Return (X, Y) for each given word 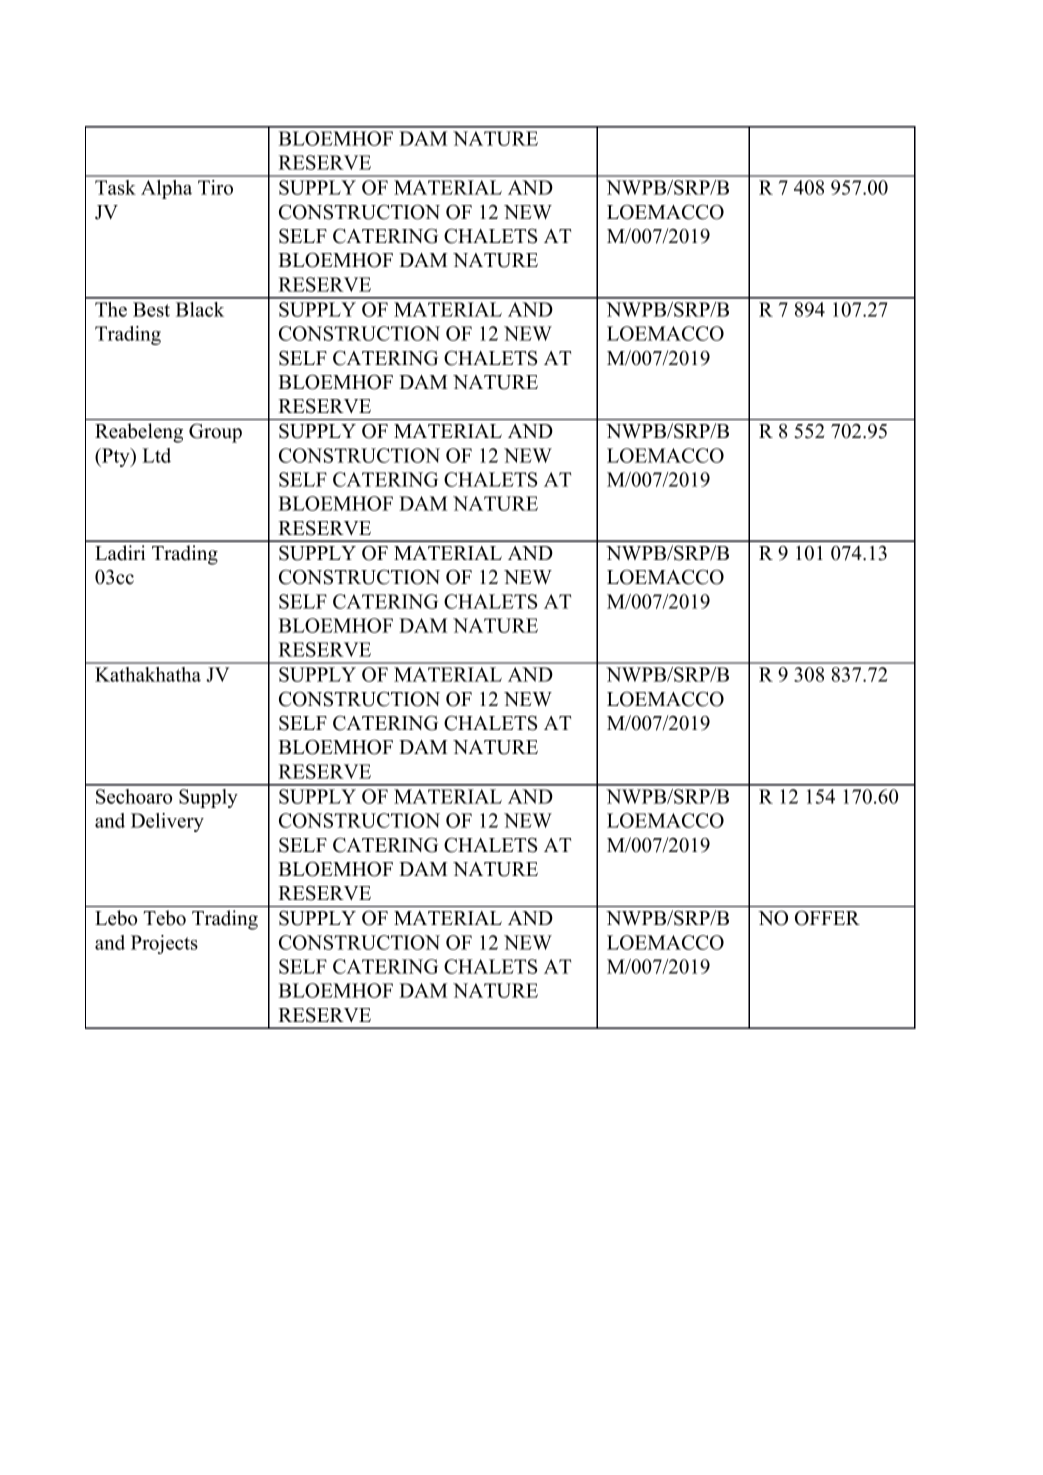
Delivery (167, 822)
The (111, 309)
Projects (164, 944)
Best (151, 309)
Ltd (156, 455)
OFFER (827, 918)
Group (215, 433)
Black (200, 309)
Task (115, 187)
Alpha (166, 189)
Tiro (215, 187)
